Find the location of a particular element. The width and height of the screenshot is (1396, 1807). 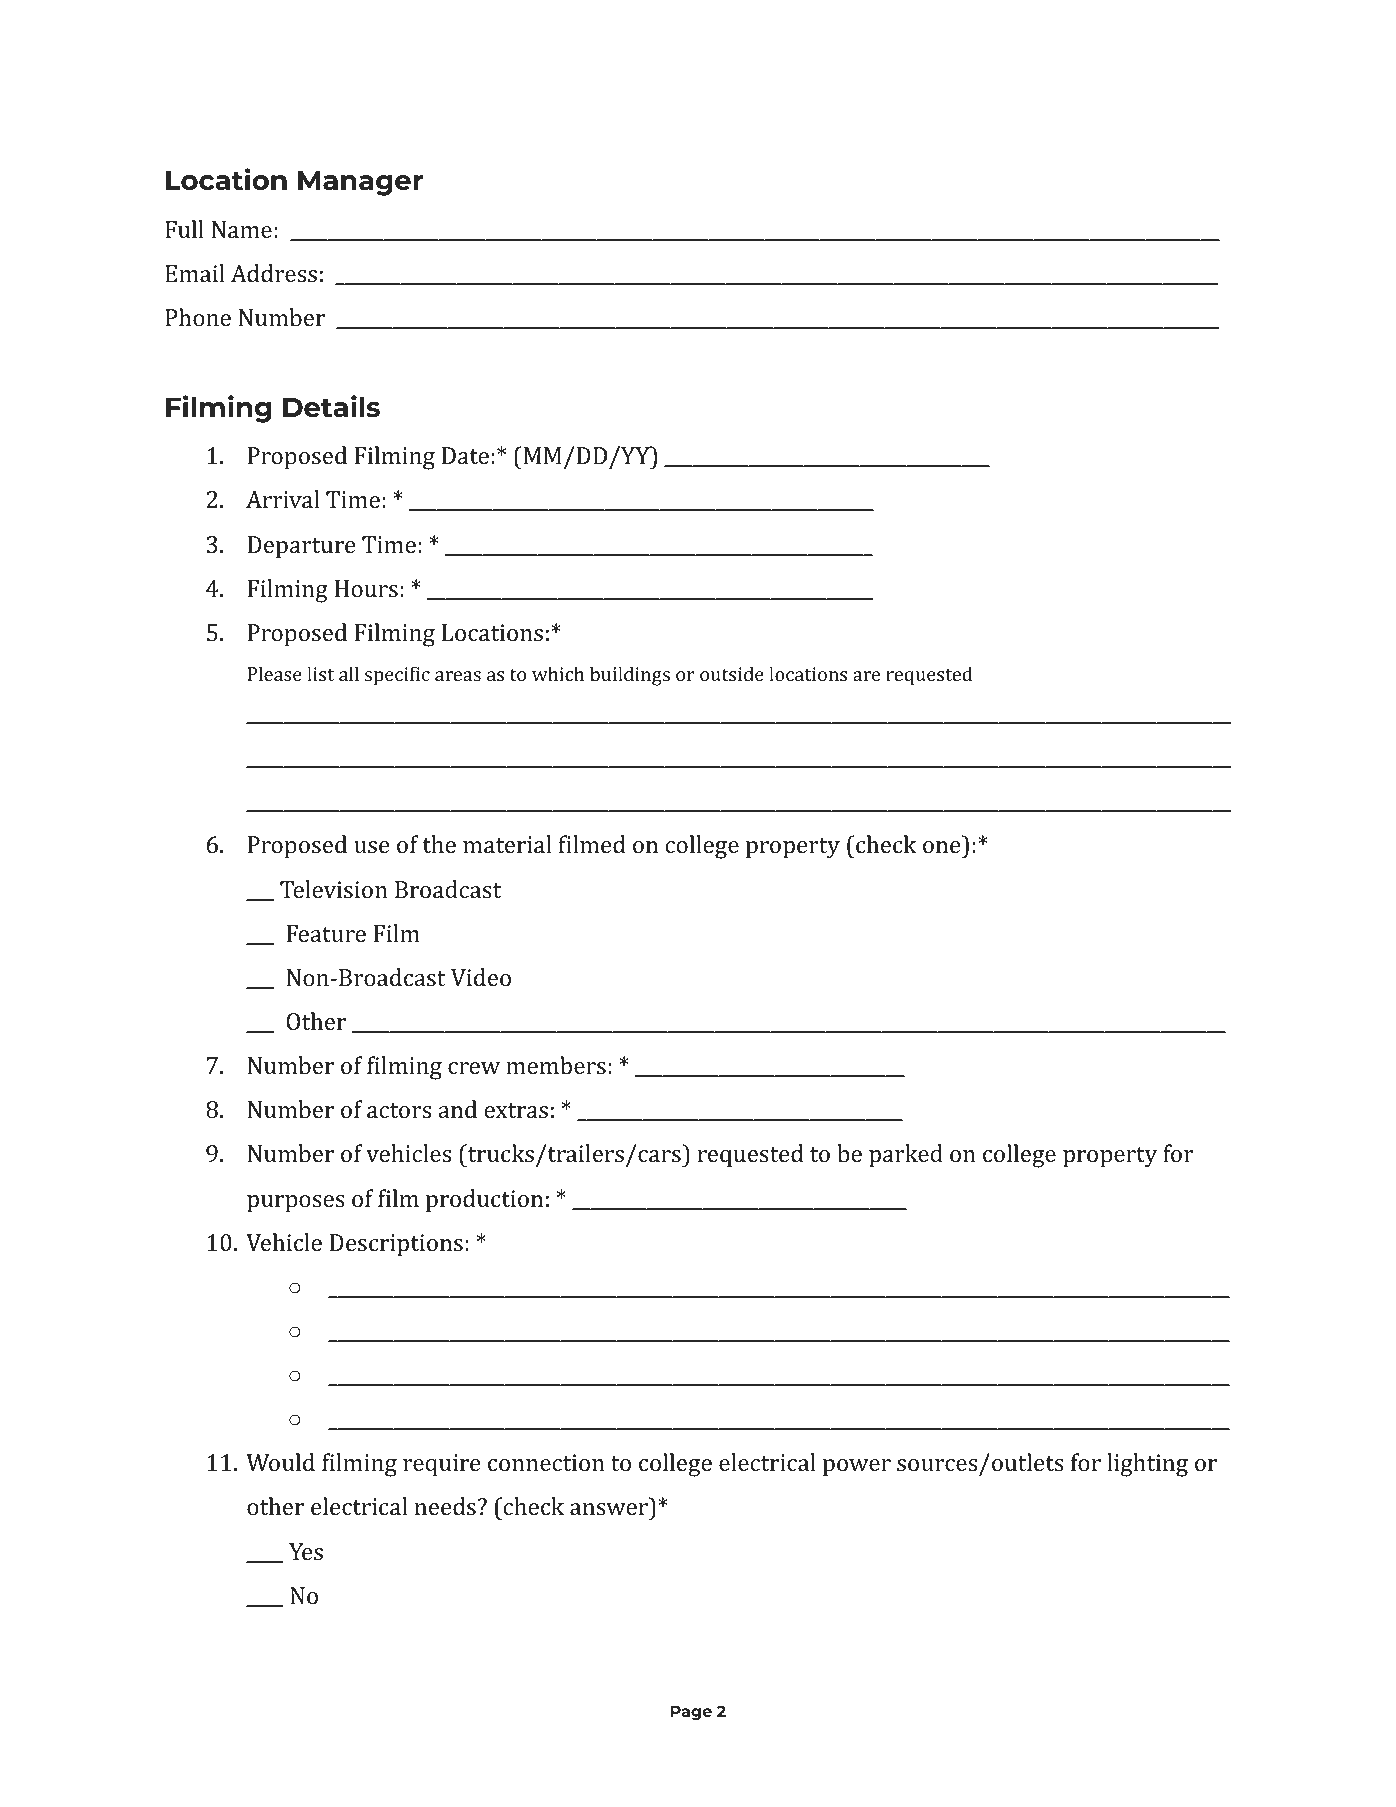

parked is located at coordinates (906, 1156).
